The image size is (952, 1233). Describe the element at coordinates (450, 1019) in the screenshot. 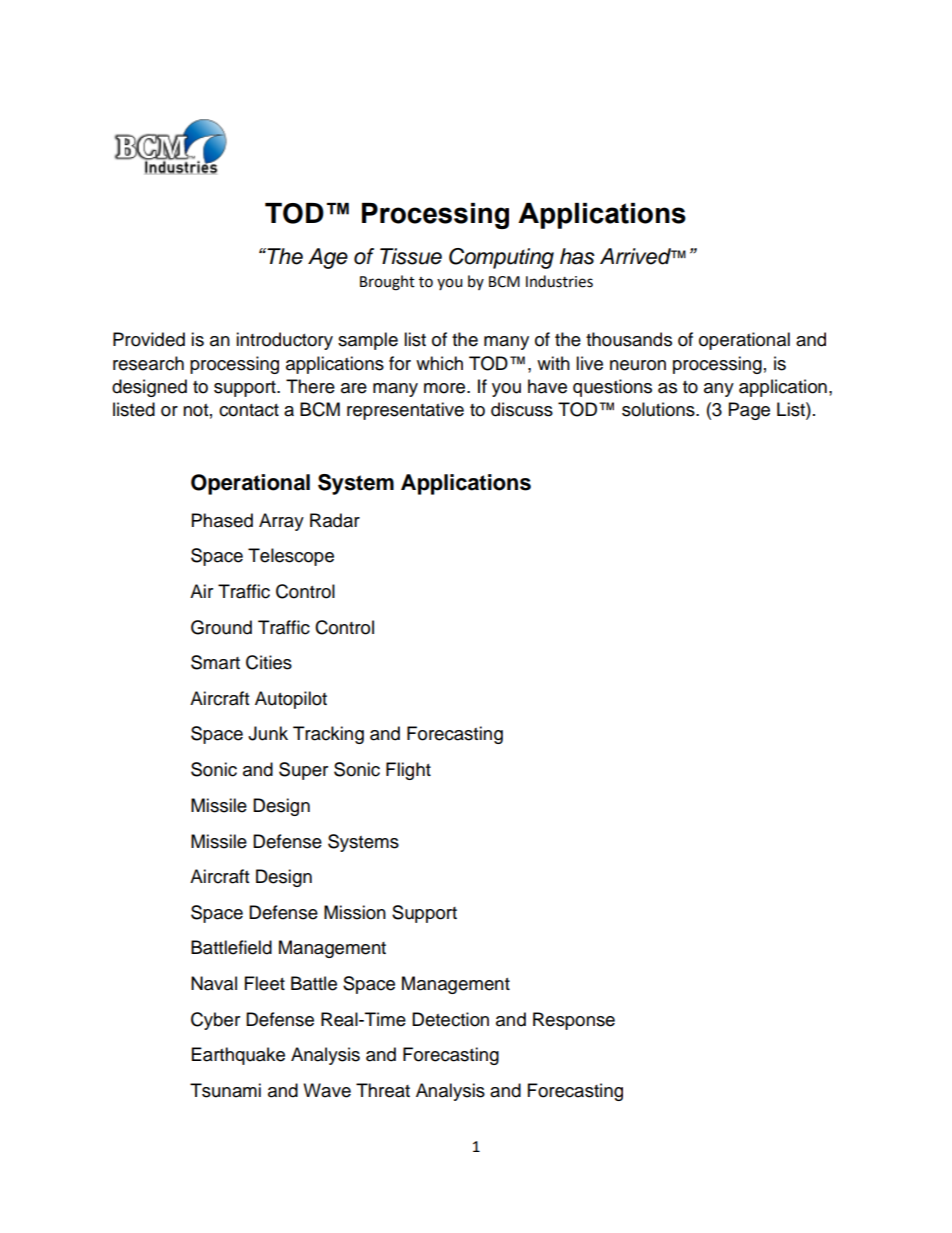

I see `Detection` at that location.
